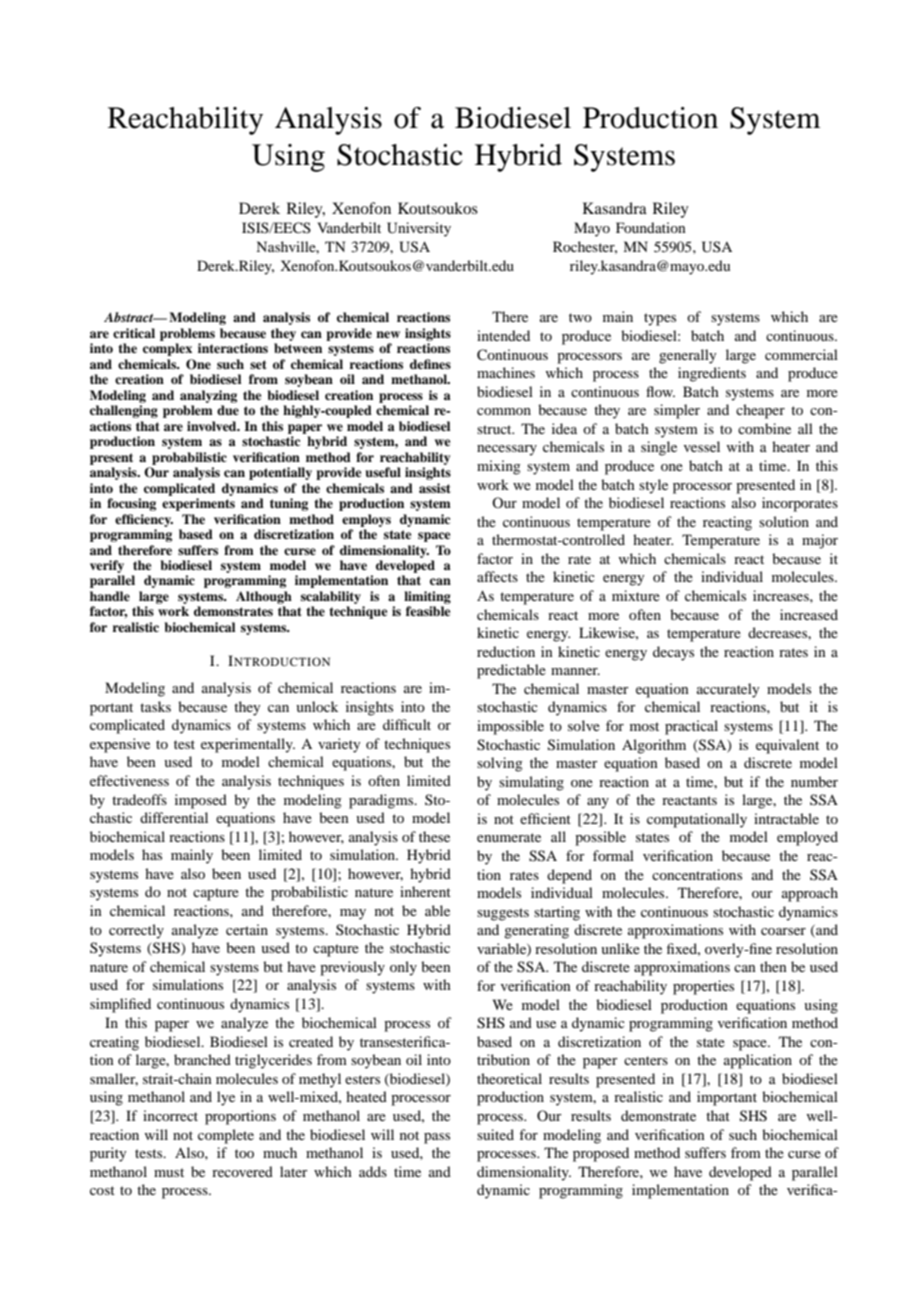  I want to click on types, so click(660, 319).
